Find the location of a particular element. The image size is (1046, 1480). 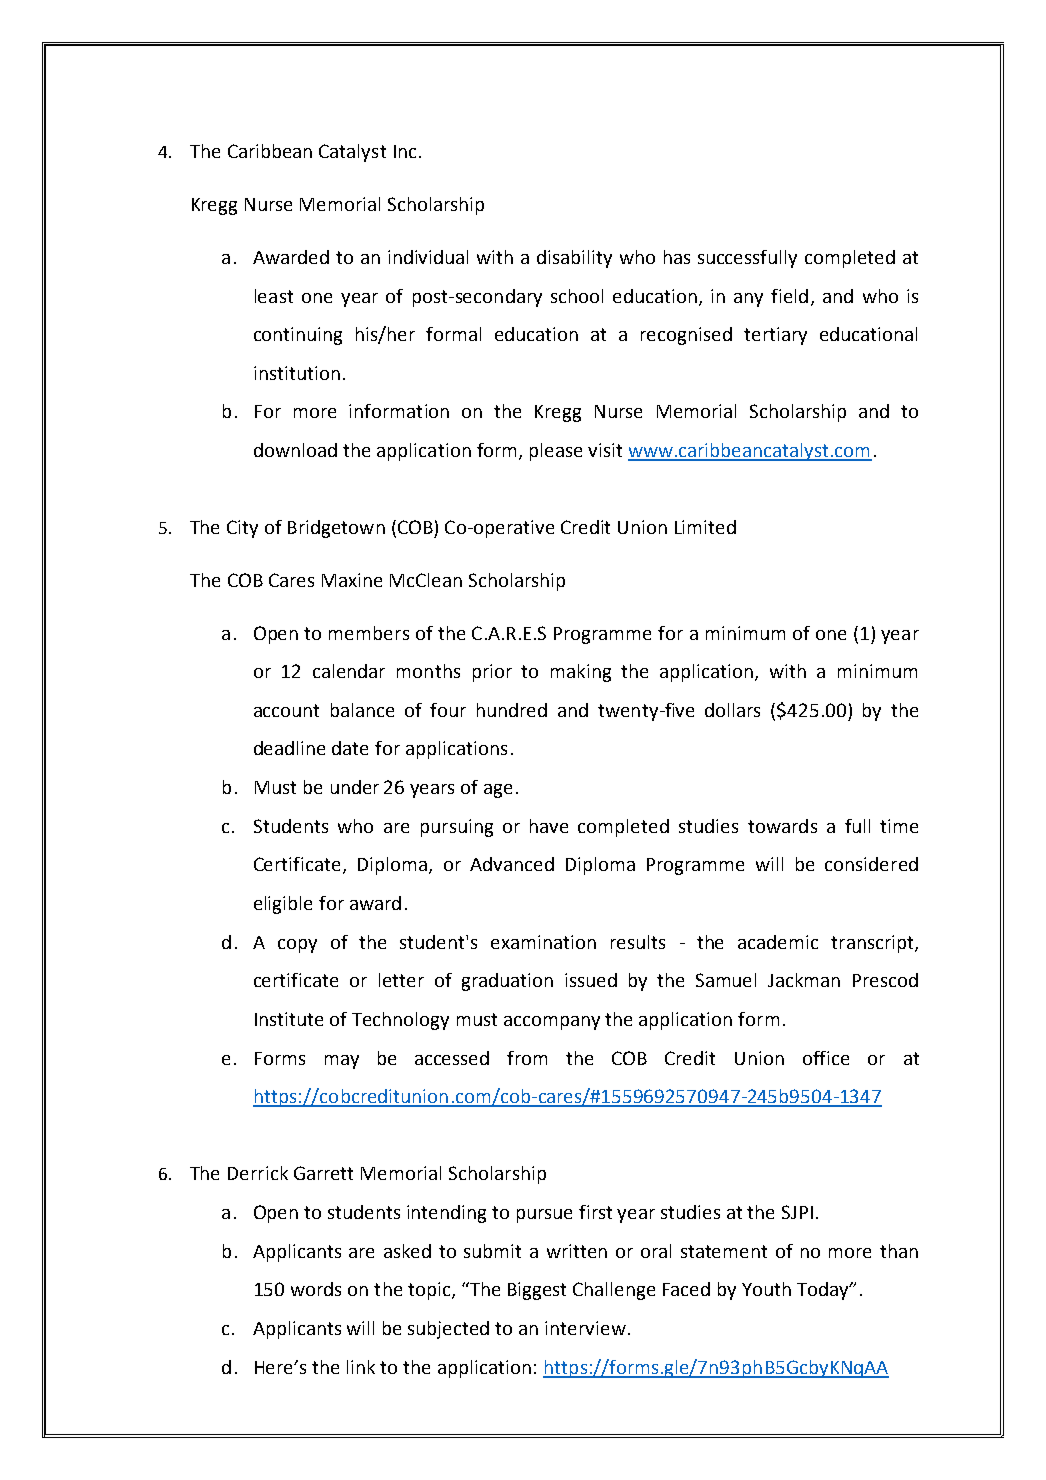

from is located at coordinates (527, 1058).
